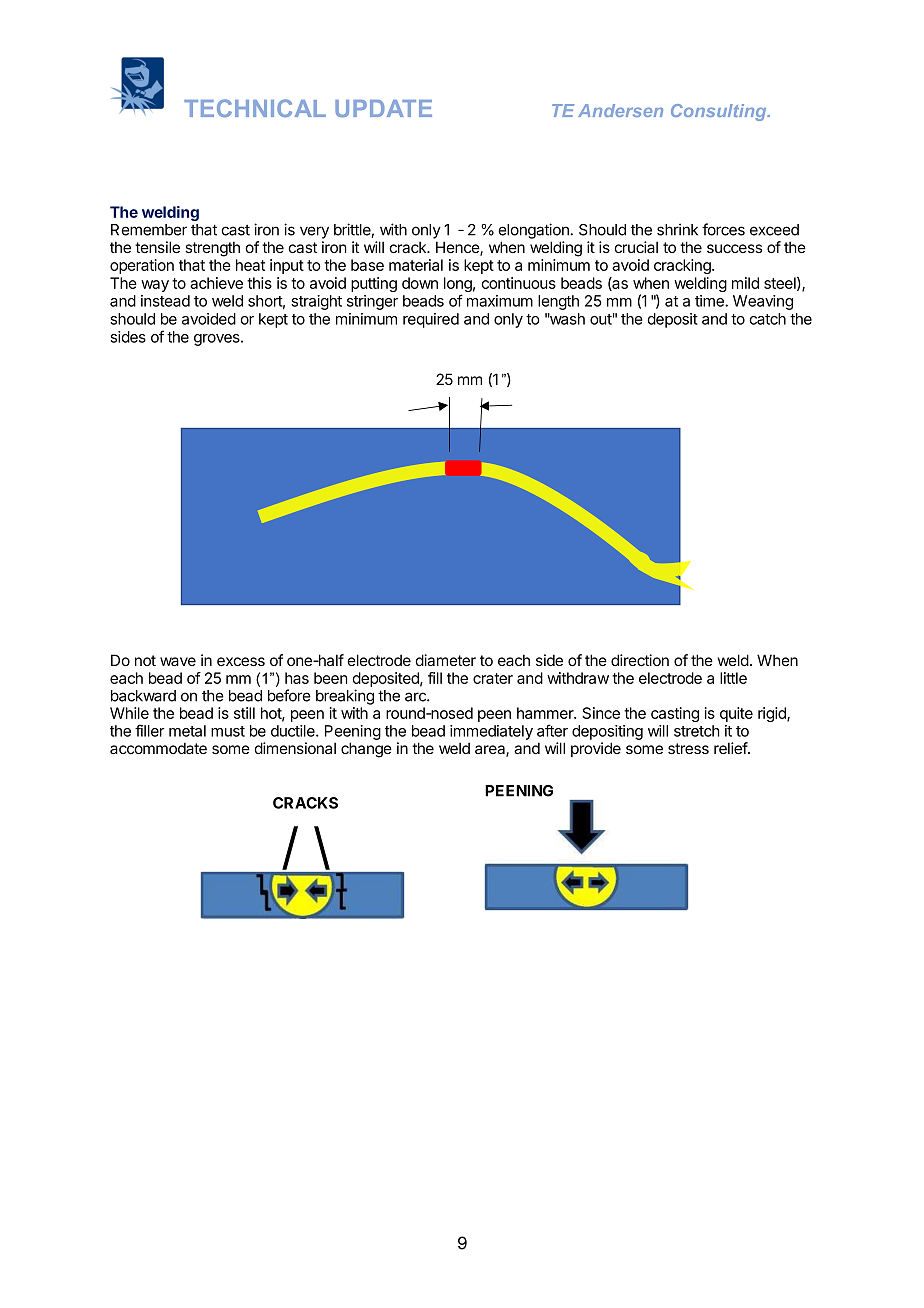 This screenshot has height=1308, width=924. What do you see at coordinates (187, 731) in the screenshot?
I see `metal` at bounding box center [187, 731].
